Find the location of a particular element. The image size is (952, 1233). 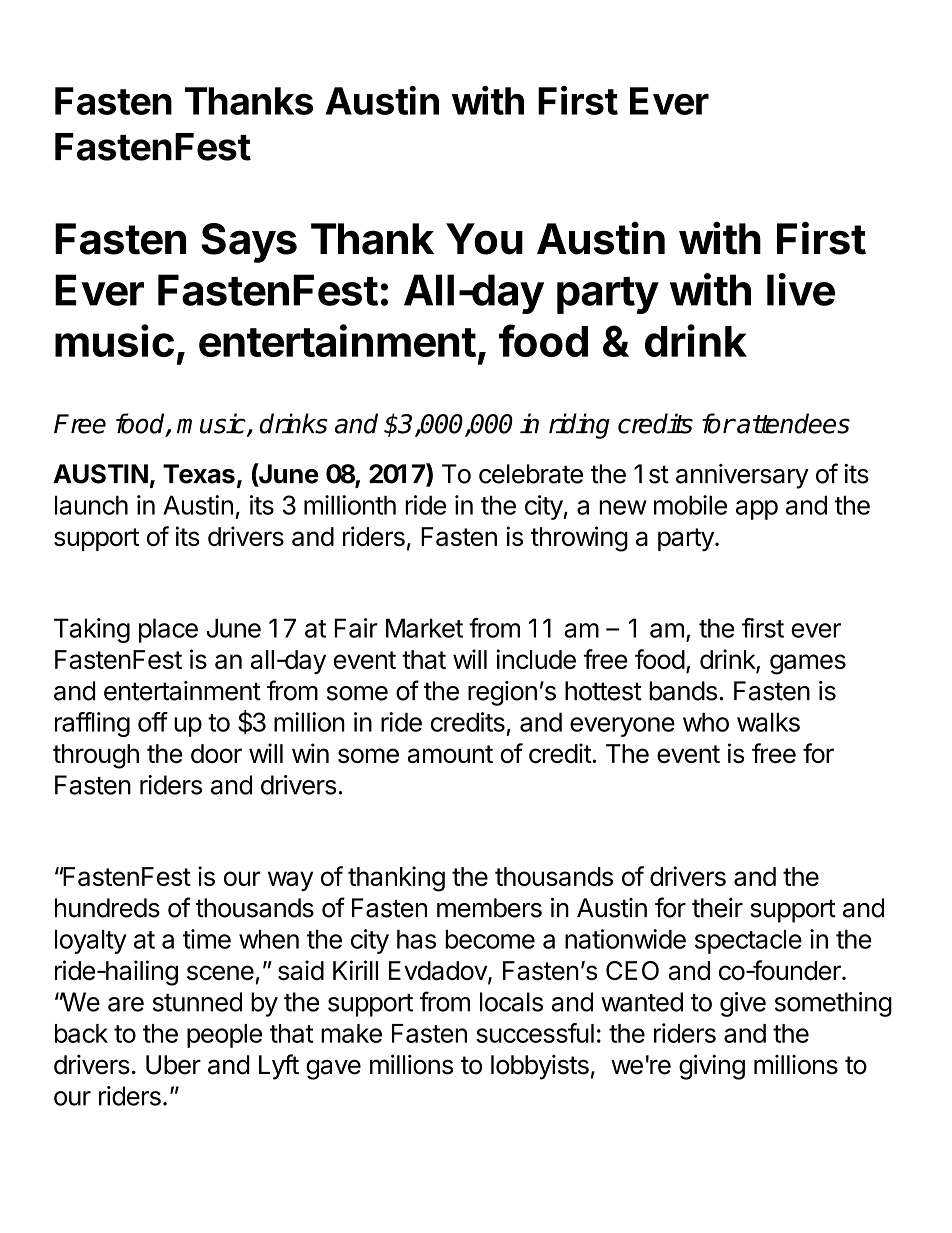

amount is located at coordinates (450, 754).
